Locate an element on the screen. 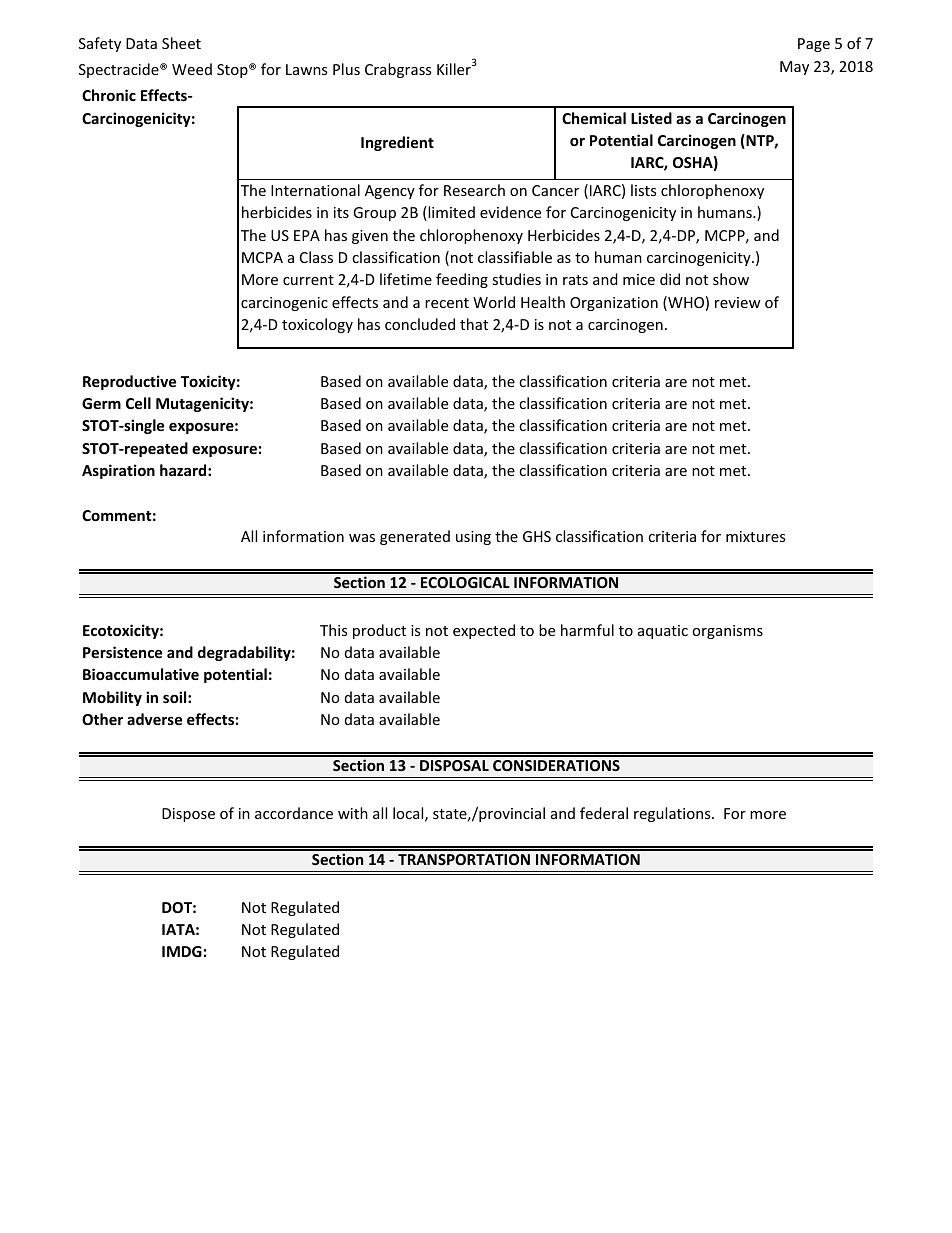  TRANSPORTATION is located at coordinates (464, 859).
